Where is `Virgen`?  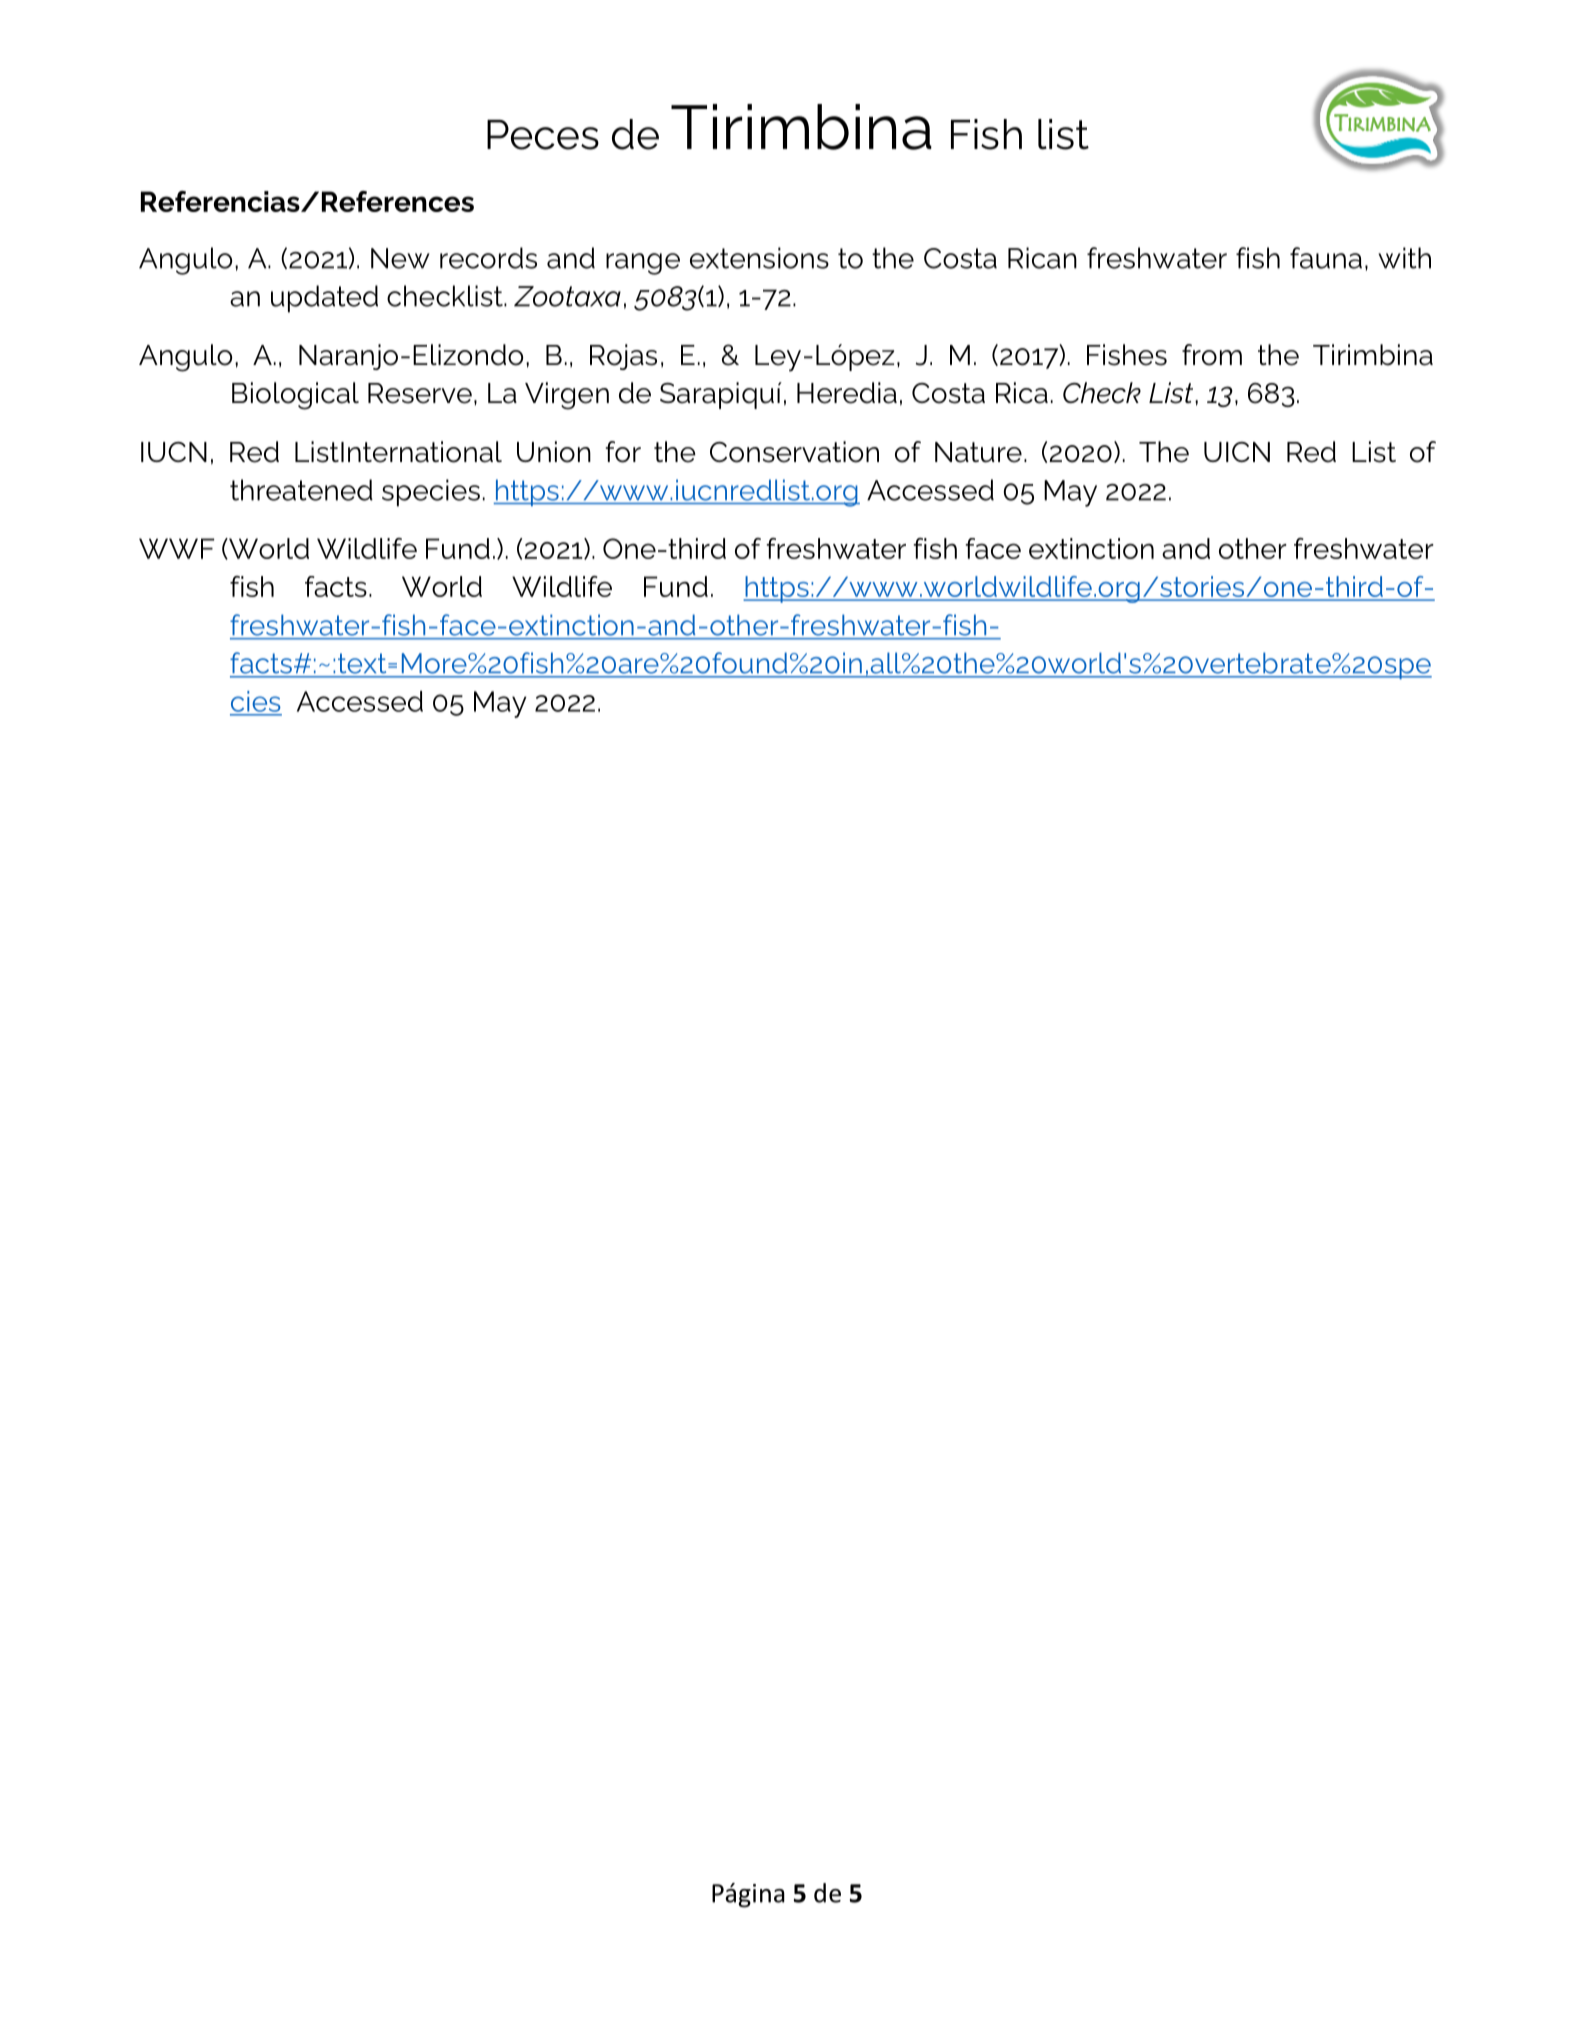
Virgen is located at coordinates (567, 396).
